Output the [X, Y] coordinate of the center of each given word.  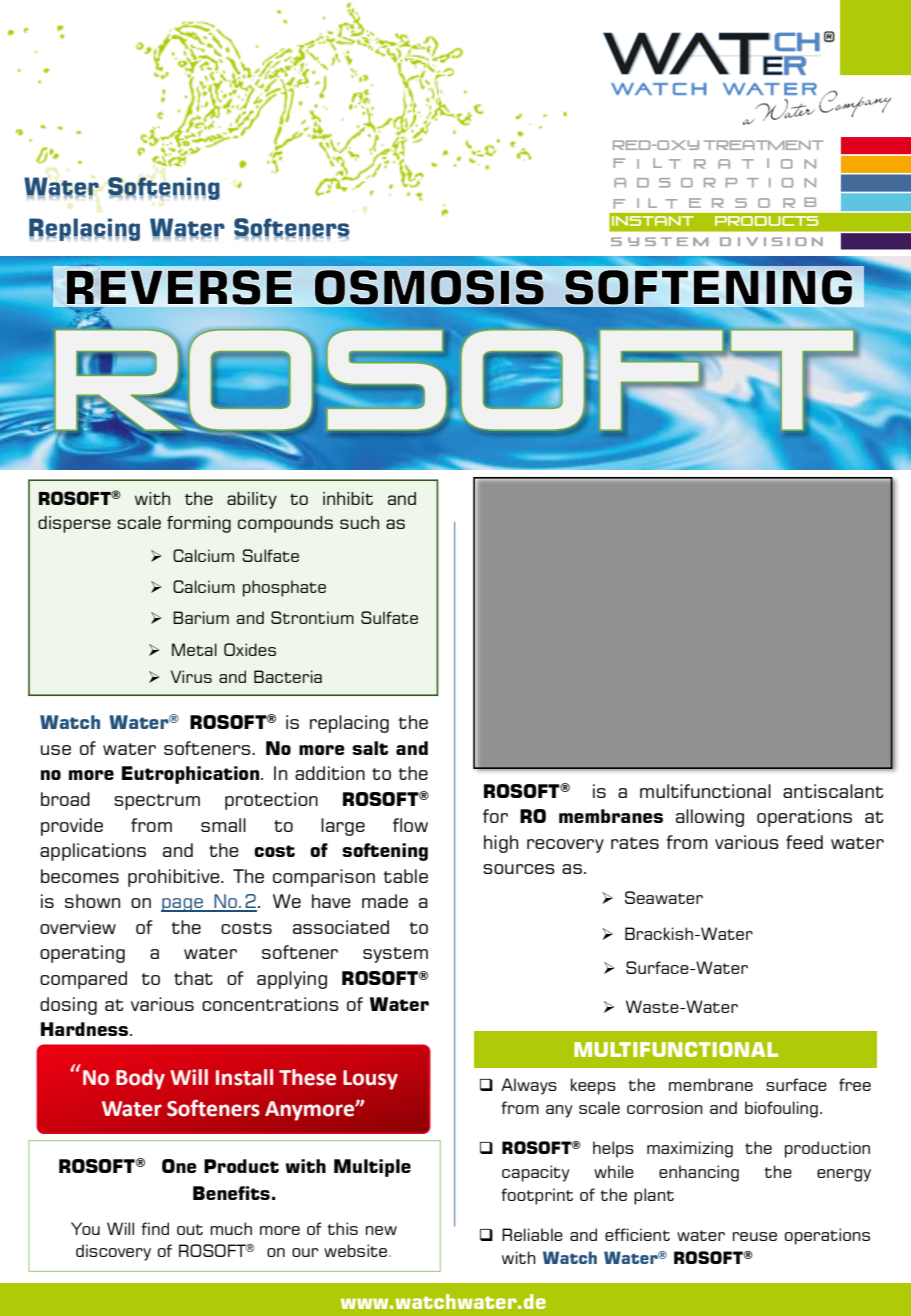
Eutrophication [192, 775]
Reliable [532, 1234]
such [359, 522]
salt [370, 748]
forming [199, 524]
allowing [710, 818]
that [193, 978]
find [155, 1228]
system [395, 955]
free [855, 1084]
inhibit [348, 498]
